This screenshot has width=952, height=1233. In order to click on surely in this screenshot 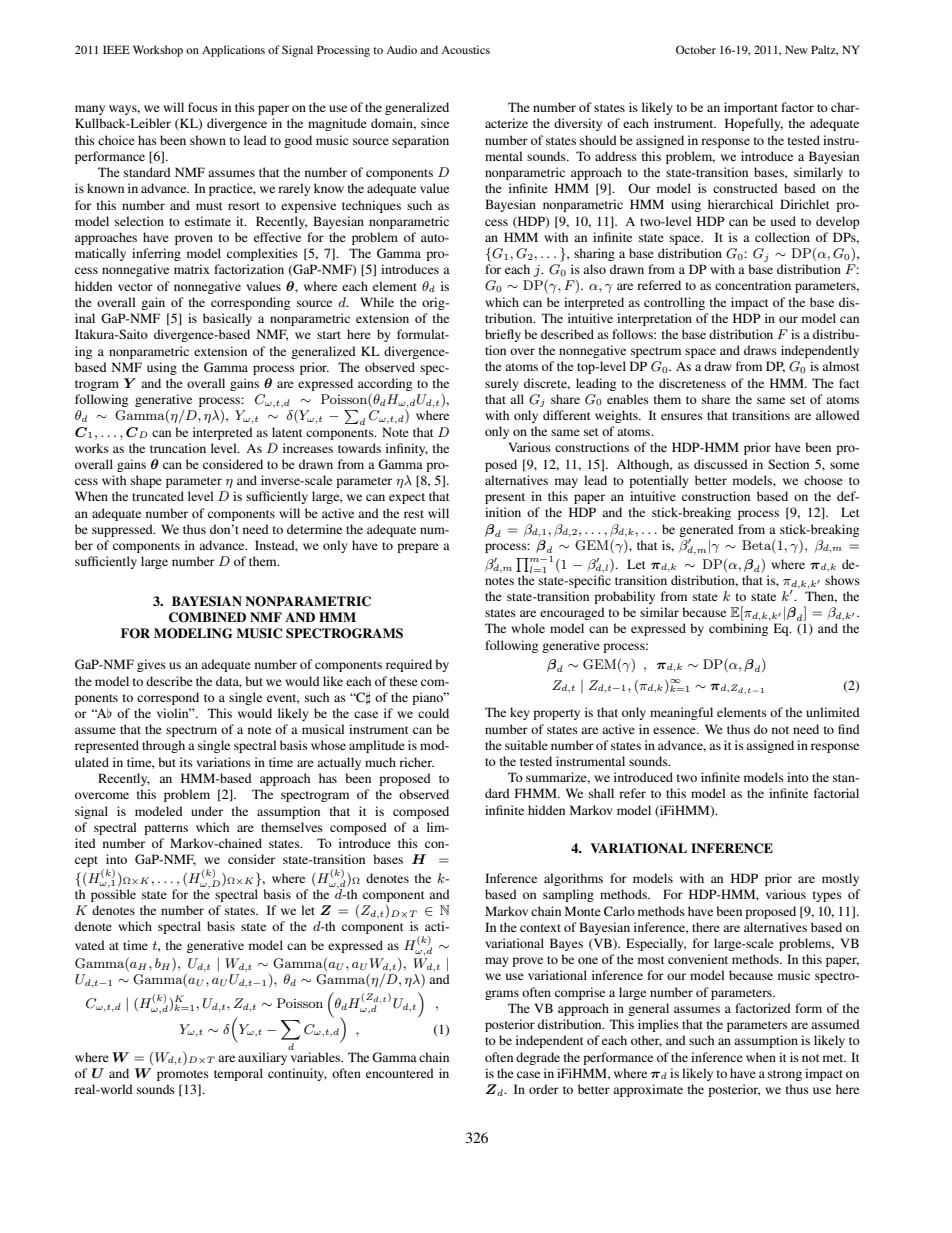, I will do `click(502, 384)`.
